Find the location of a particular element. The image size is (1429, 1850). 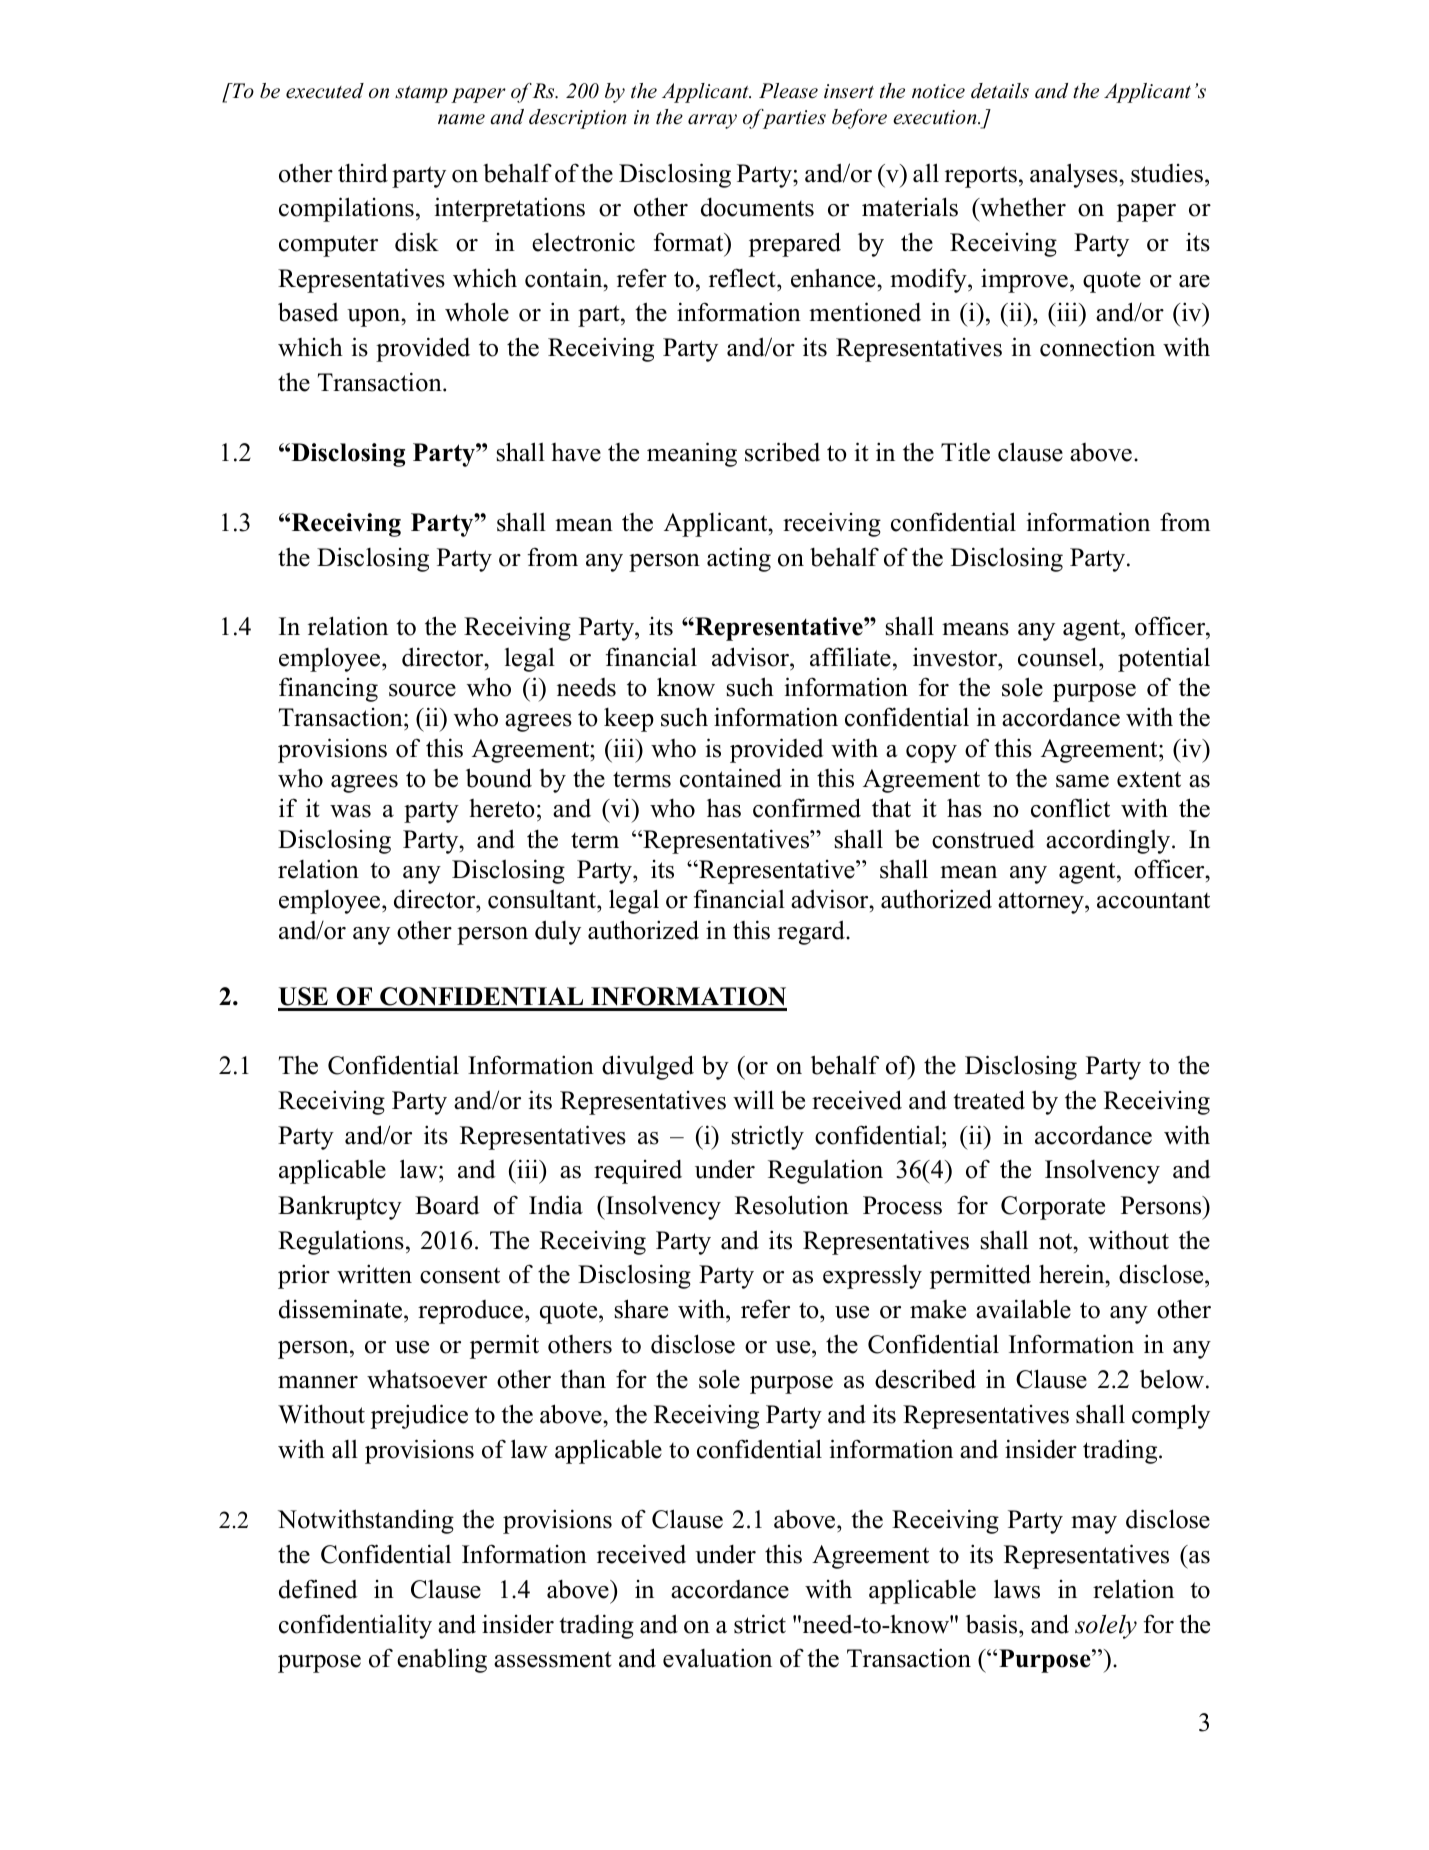

stamp is located at coordinates (421, 94).
